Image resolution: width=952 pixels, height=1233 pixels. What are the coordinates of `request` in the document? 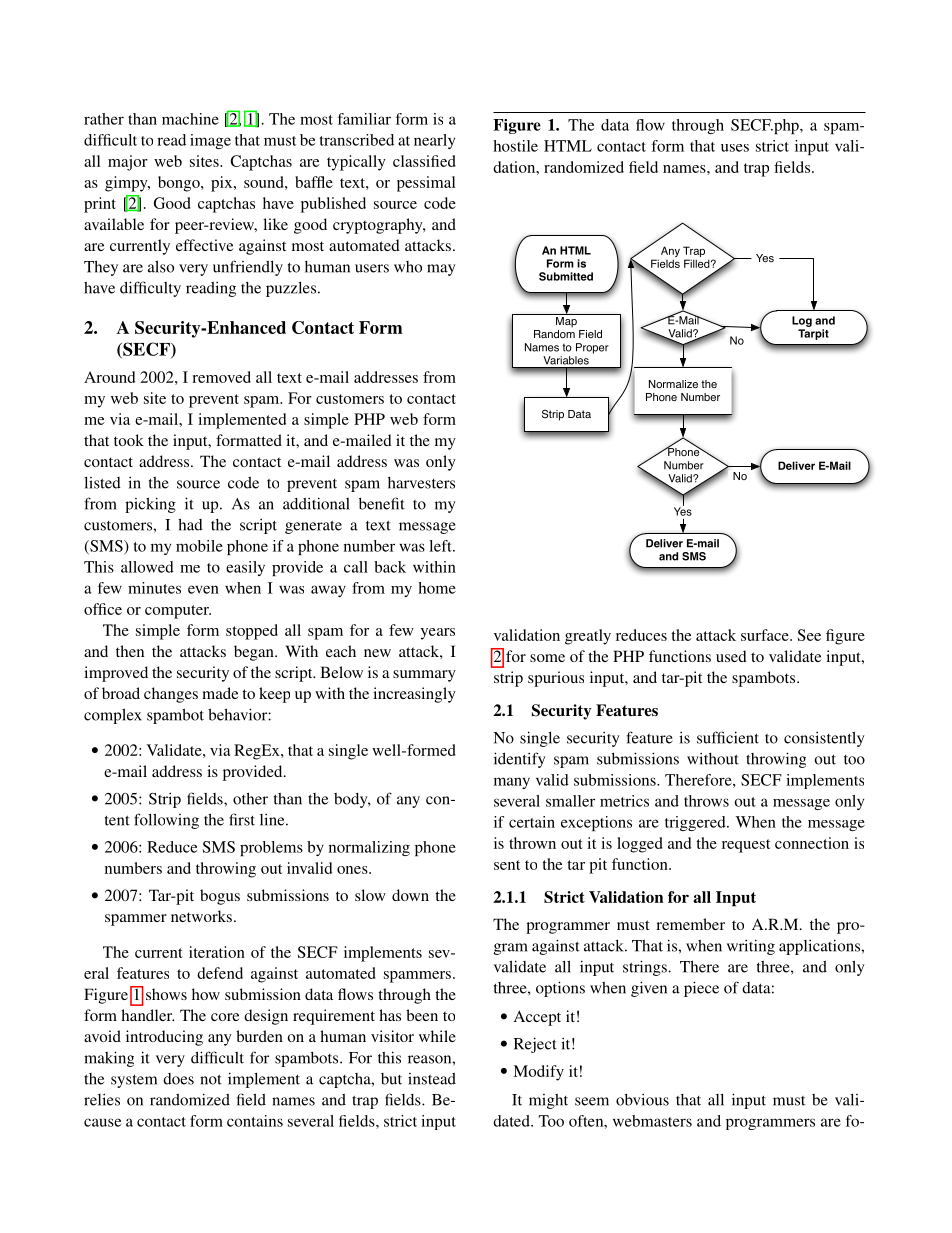 It's located at (746, 846).
